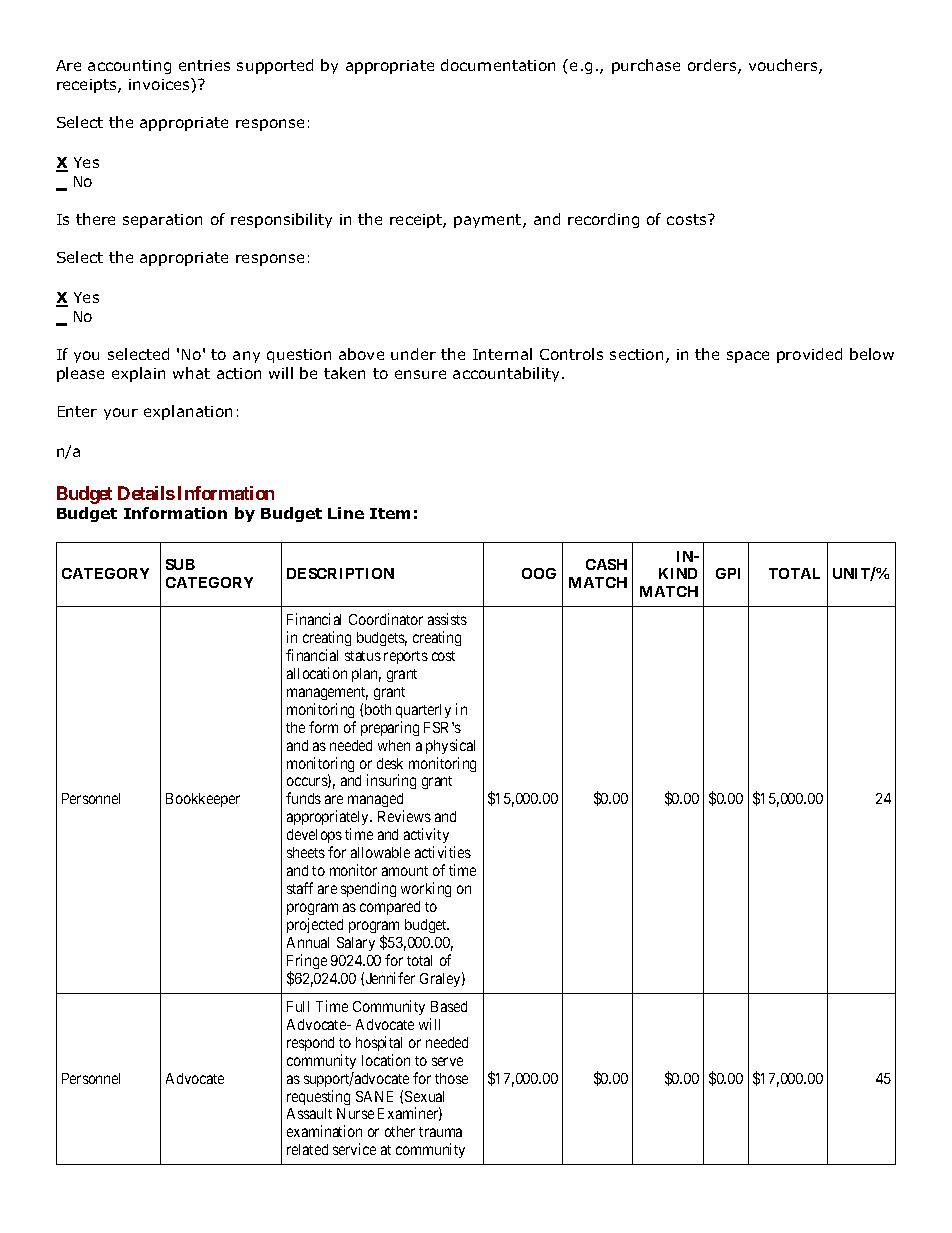  I want to click on those, so click(451, 1078).
